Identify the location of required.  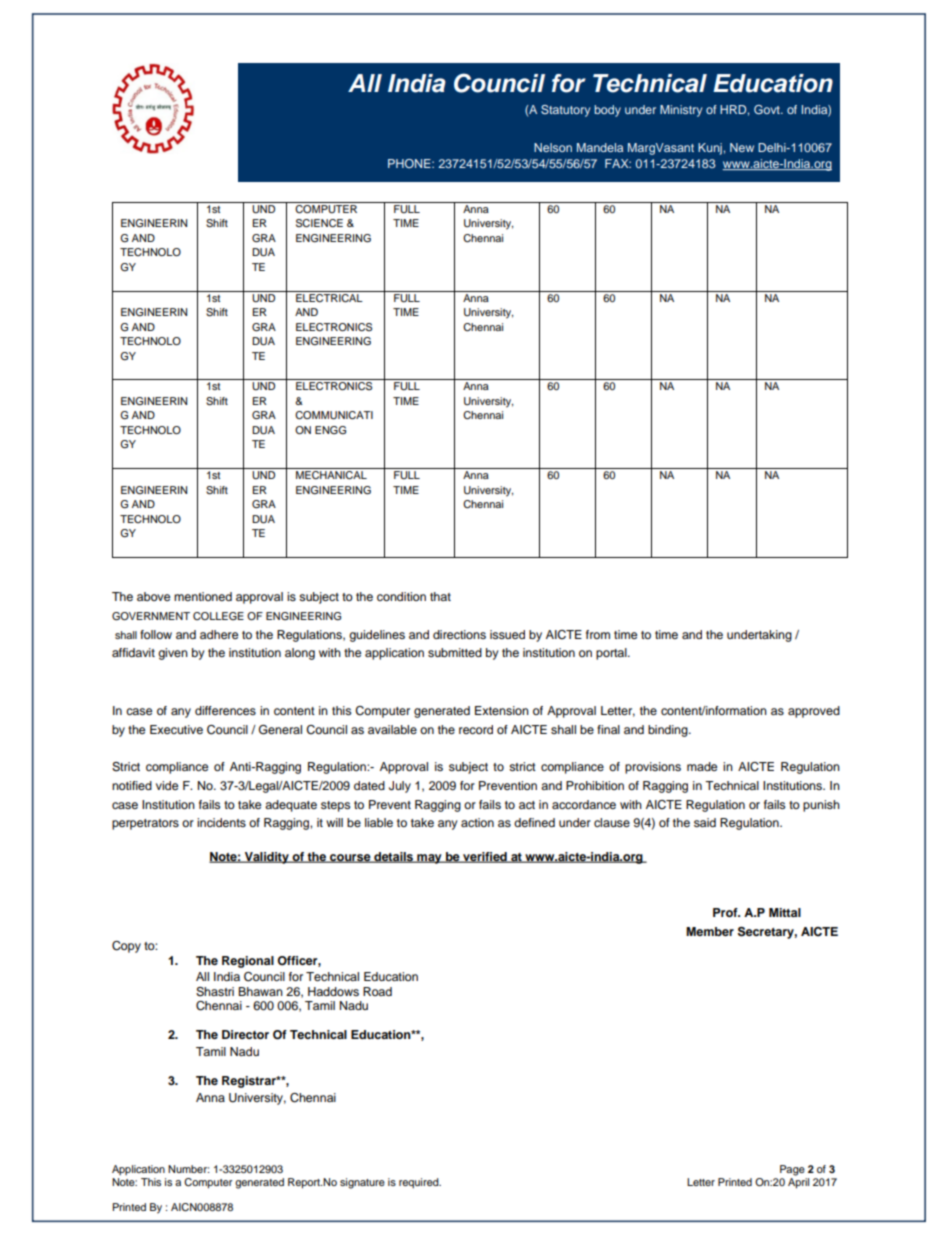
(420, 1183).
